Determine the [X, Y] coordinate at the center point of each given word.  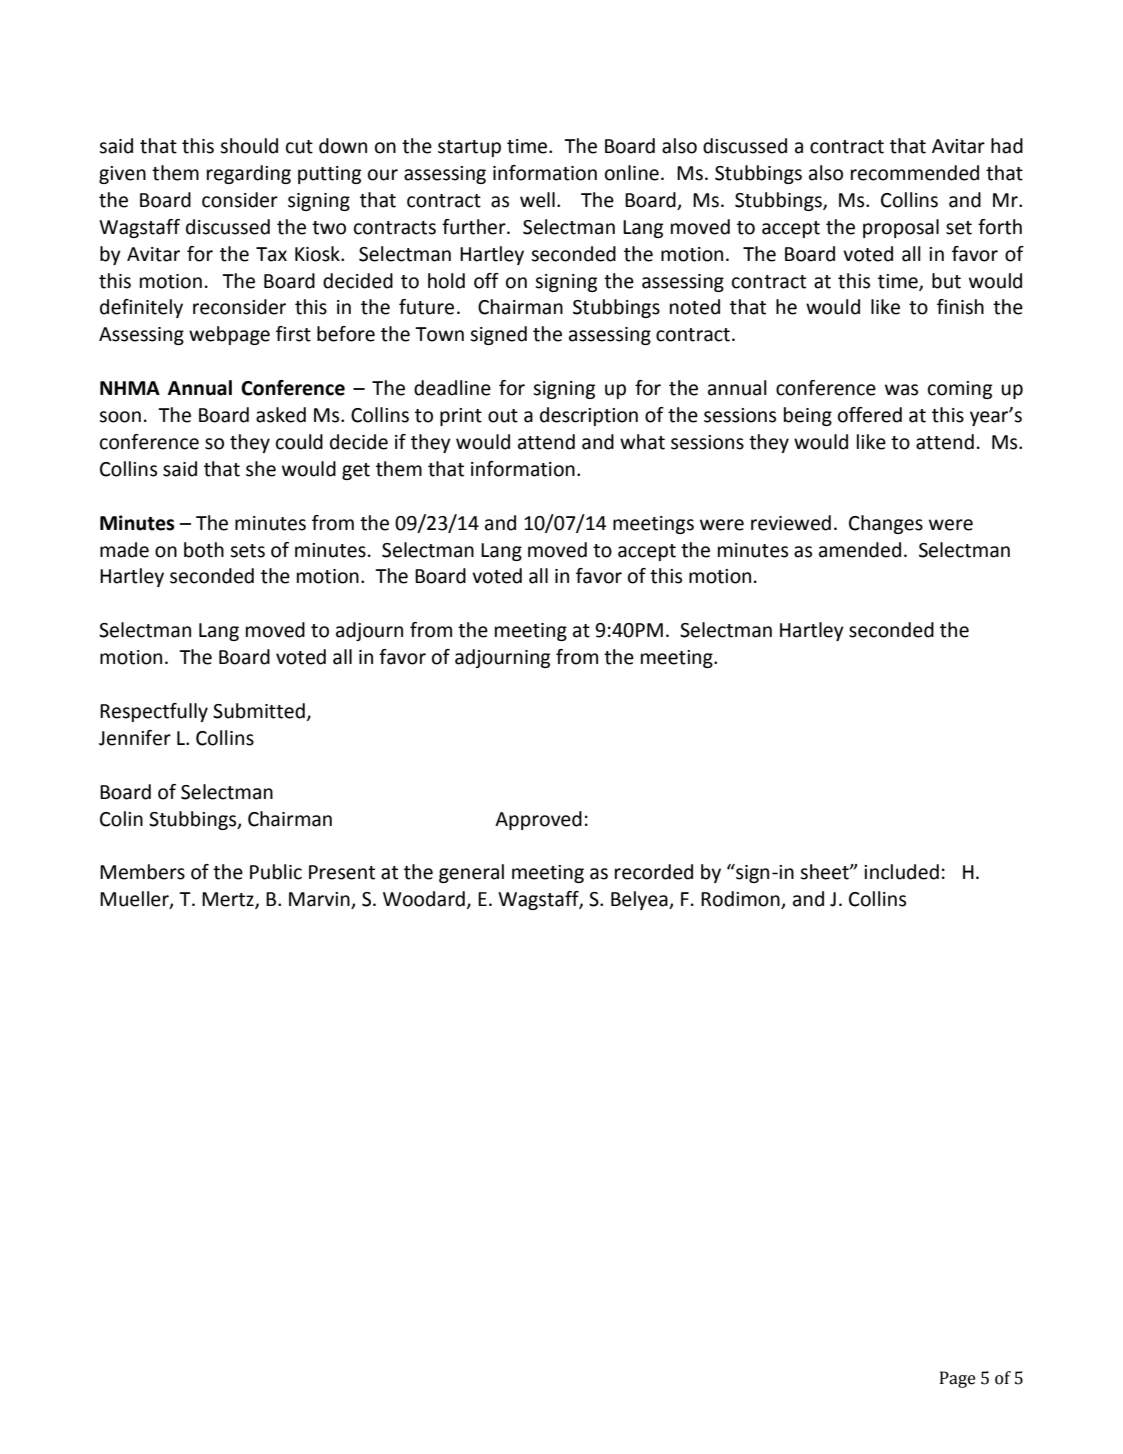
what [642, 442]
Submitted [259, 711]
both [204, 550]
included [901, 872]
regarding [249, 174]
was [901, 390]
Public [276, 872]
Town [439, 334]
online [632, 173]
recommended [915, 173]
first [293, 334]
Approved [538, 820]
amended [860, 550]
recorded [654, 872]
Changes [886, 524]
